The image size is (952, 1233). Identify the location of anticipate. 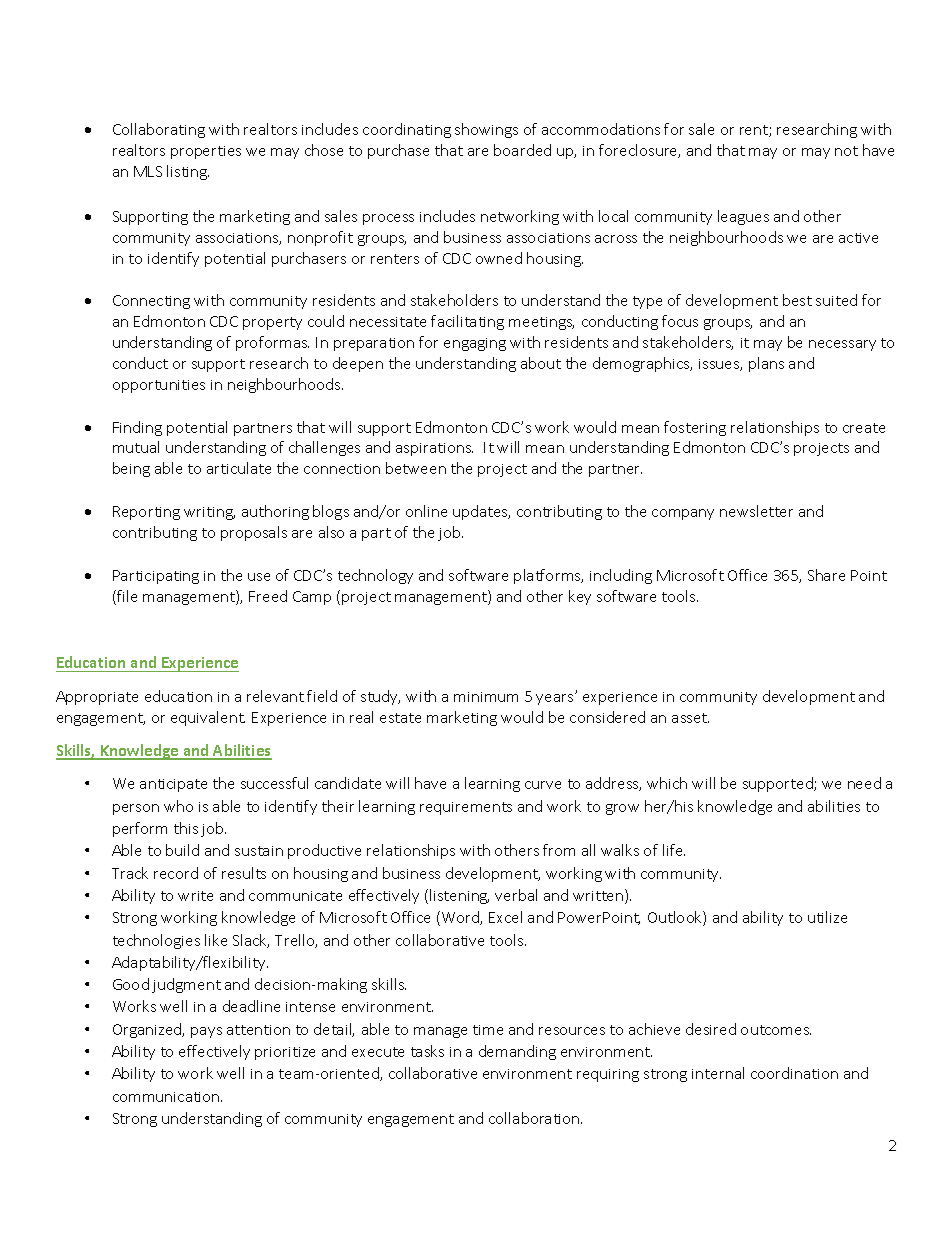
(173, 785).
